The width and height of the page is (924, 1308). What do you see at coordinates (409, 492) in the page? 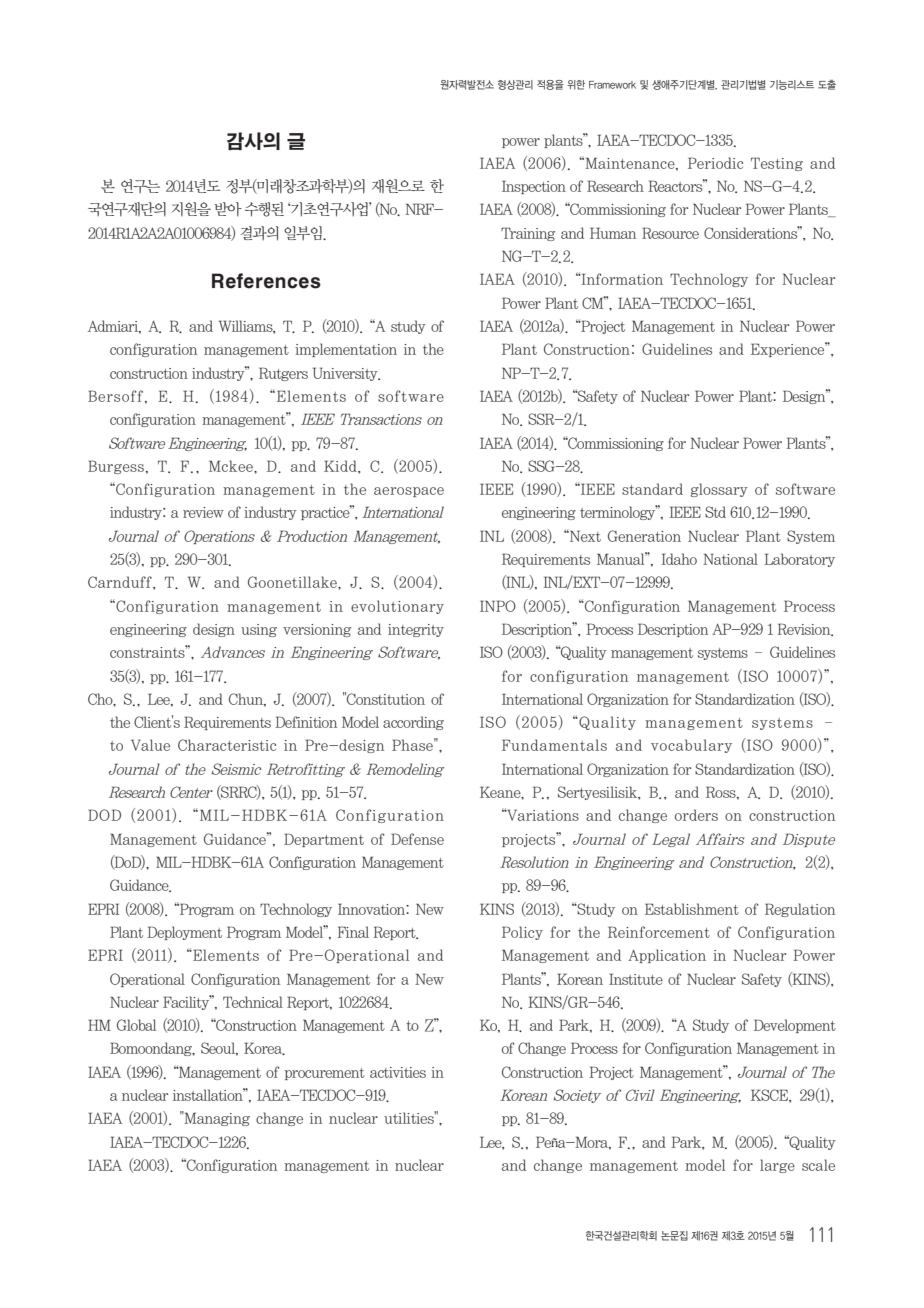
I see `aerospace` at bounding box center [409, 492].
